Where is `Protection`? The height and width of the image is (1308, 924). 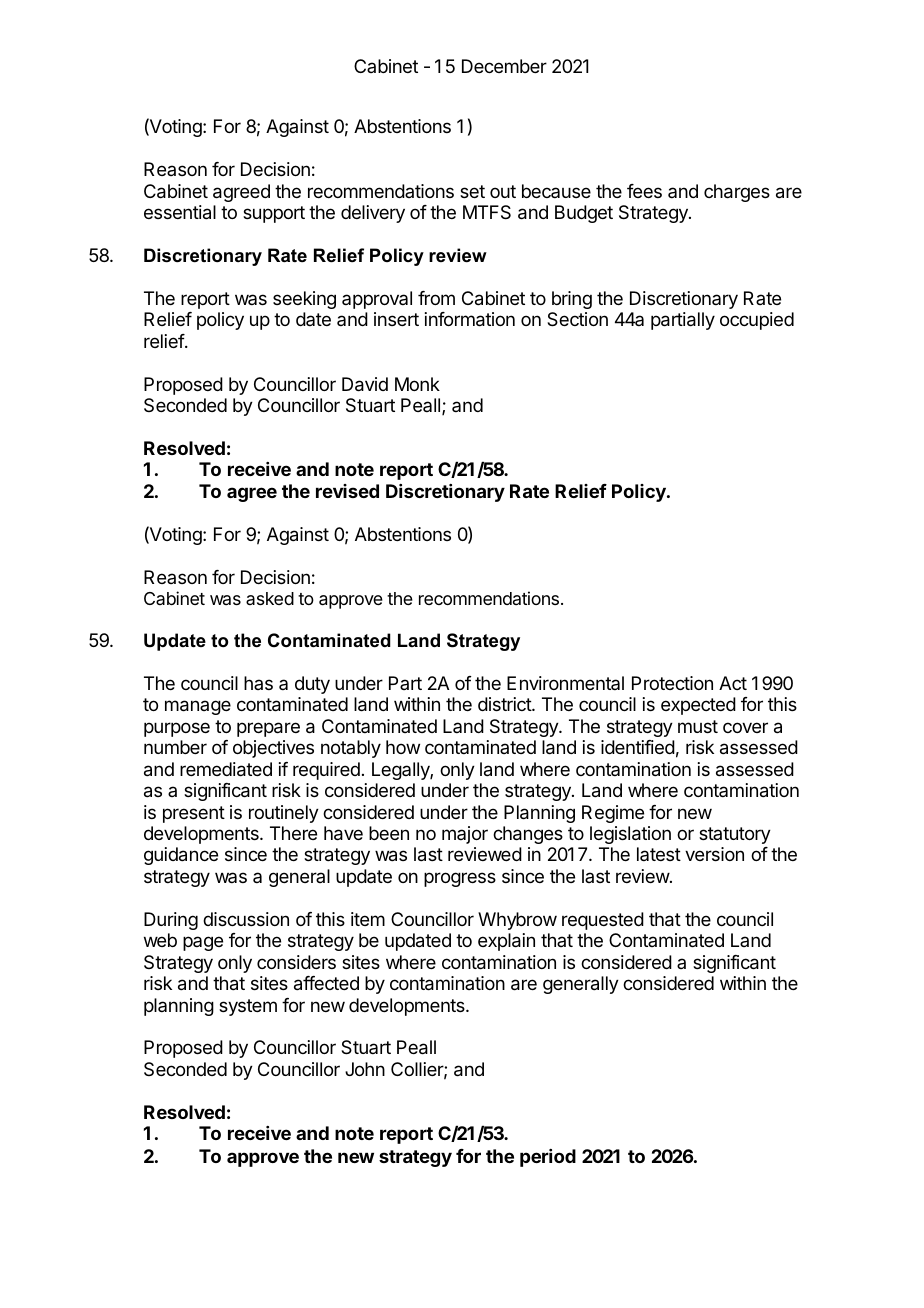
Protection is located at coordinates (672, 683).
